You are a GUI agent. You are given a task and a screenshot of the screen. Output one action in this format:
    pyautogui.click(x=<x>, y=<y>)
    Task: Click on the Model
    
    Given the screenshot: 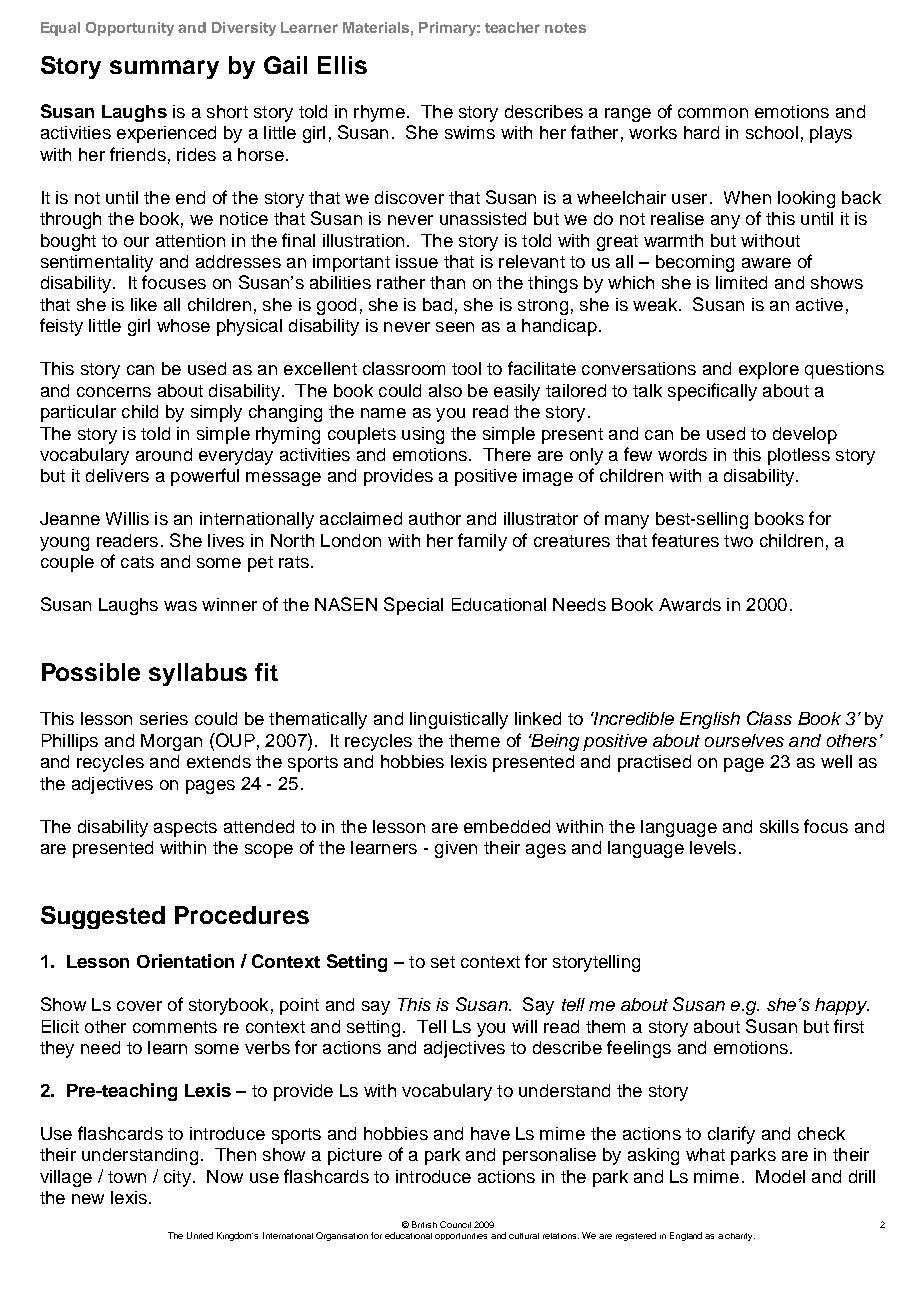 What is the action you would take?
    pyautogui.click(x=780, y=1176)
